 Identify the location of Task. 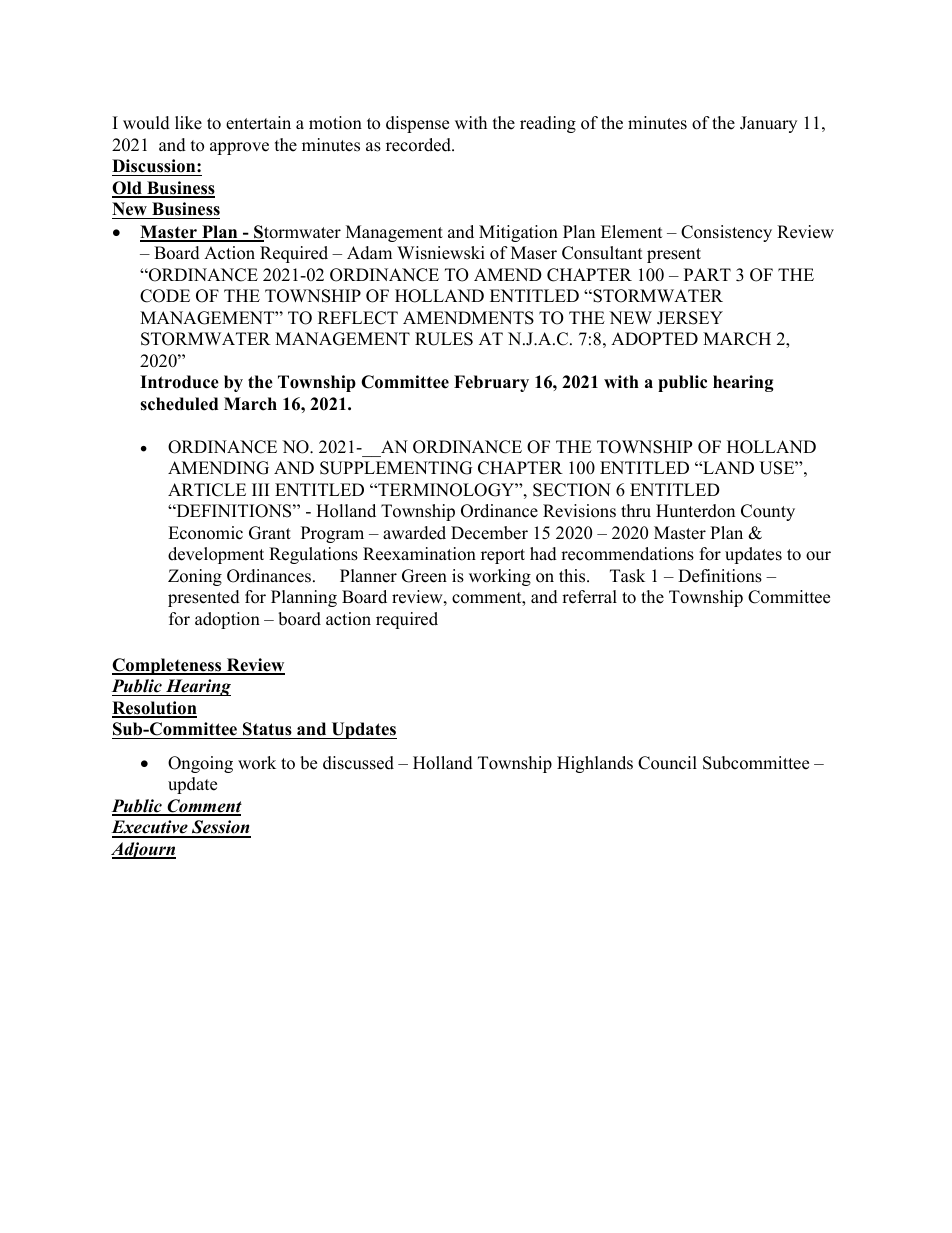
(627, 576).
